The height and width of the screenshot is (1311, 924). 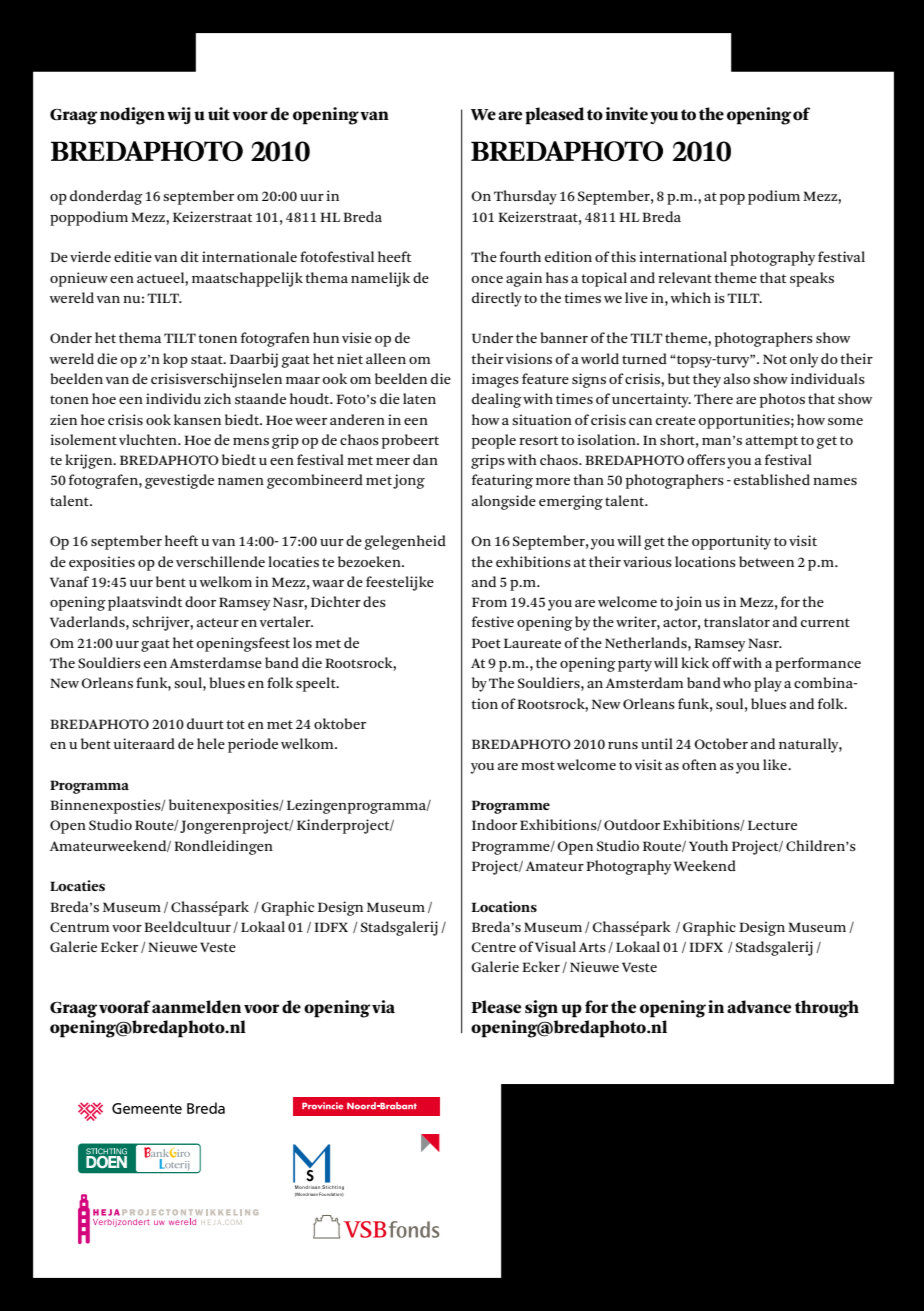 I want to click on tot, so click(x=235, y=724).
